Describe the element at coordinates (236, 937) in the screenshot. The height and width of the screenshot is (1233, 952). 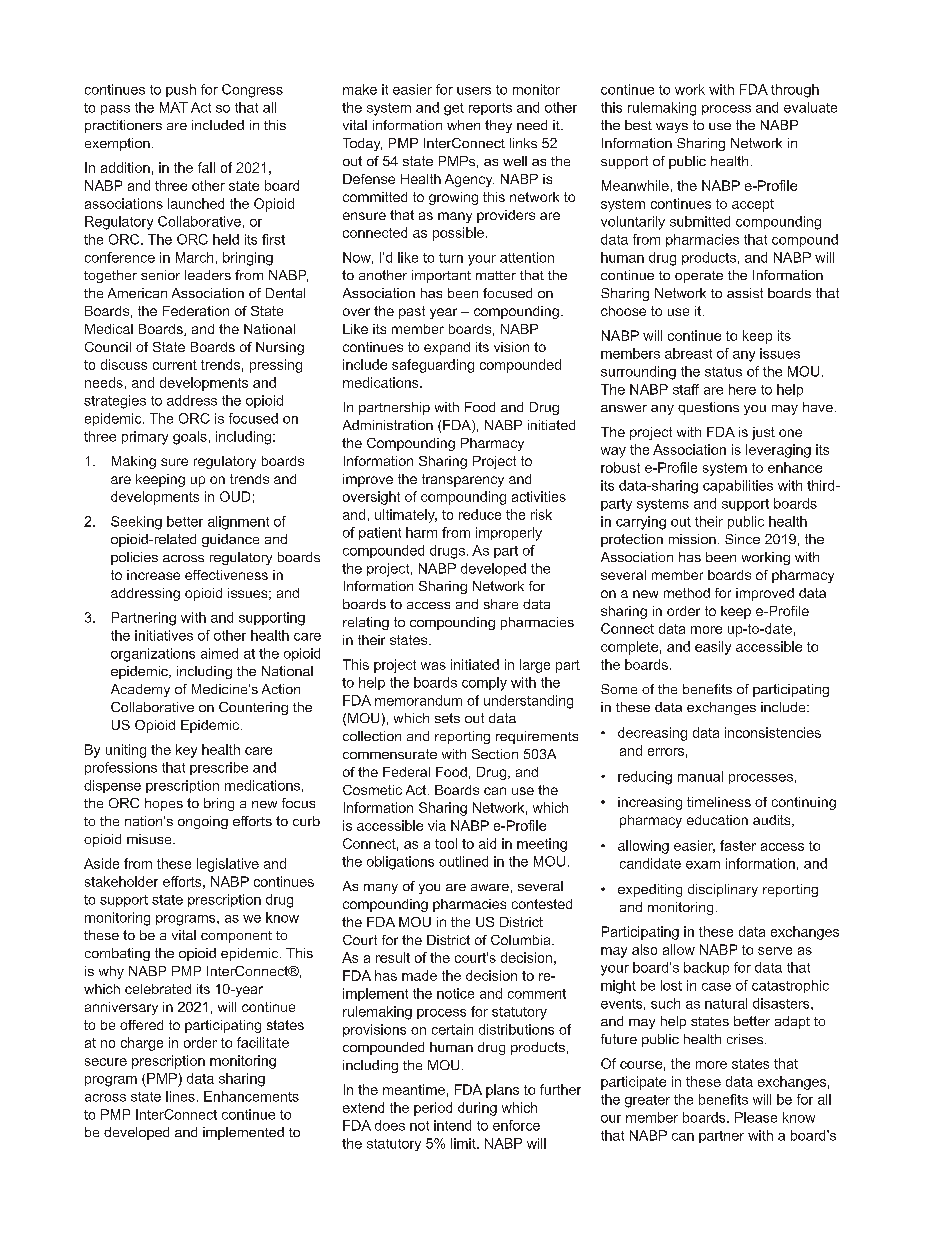
I see `component` at that location.
